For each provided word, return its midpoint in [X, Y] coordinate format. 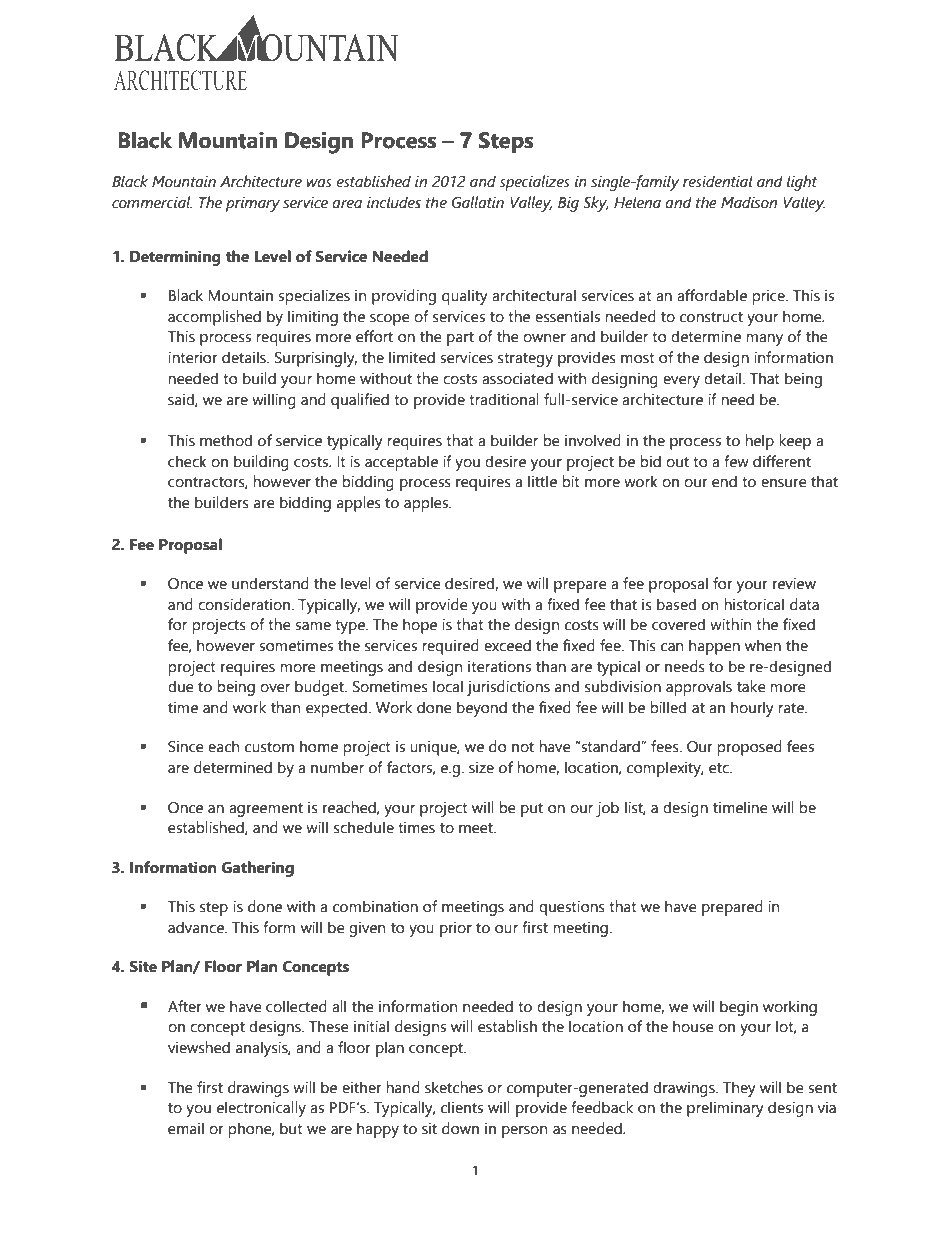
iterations [499, 666]
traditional [504, 399]
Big [568, 204]
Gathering [257, 869]
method [226, 440]
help [759, 442]
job [607, 809]
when [763, 645]
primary [253, 204]
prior [456, 929]
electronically [261, 1109]
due [181, 686]
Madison [749, 202]
